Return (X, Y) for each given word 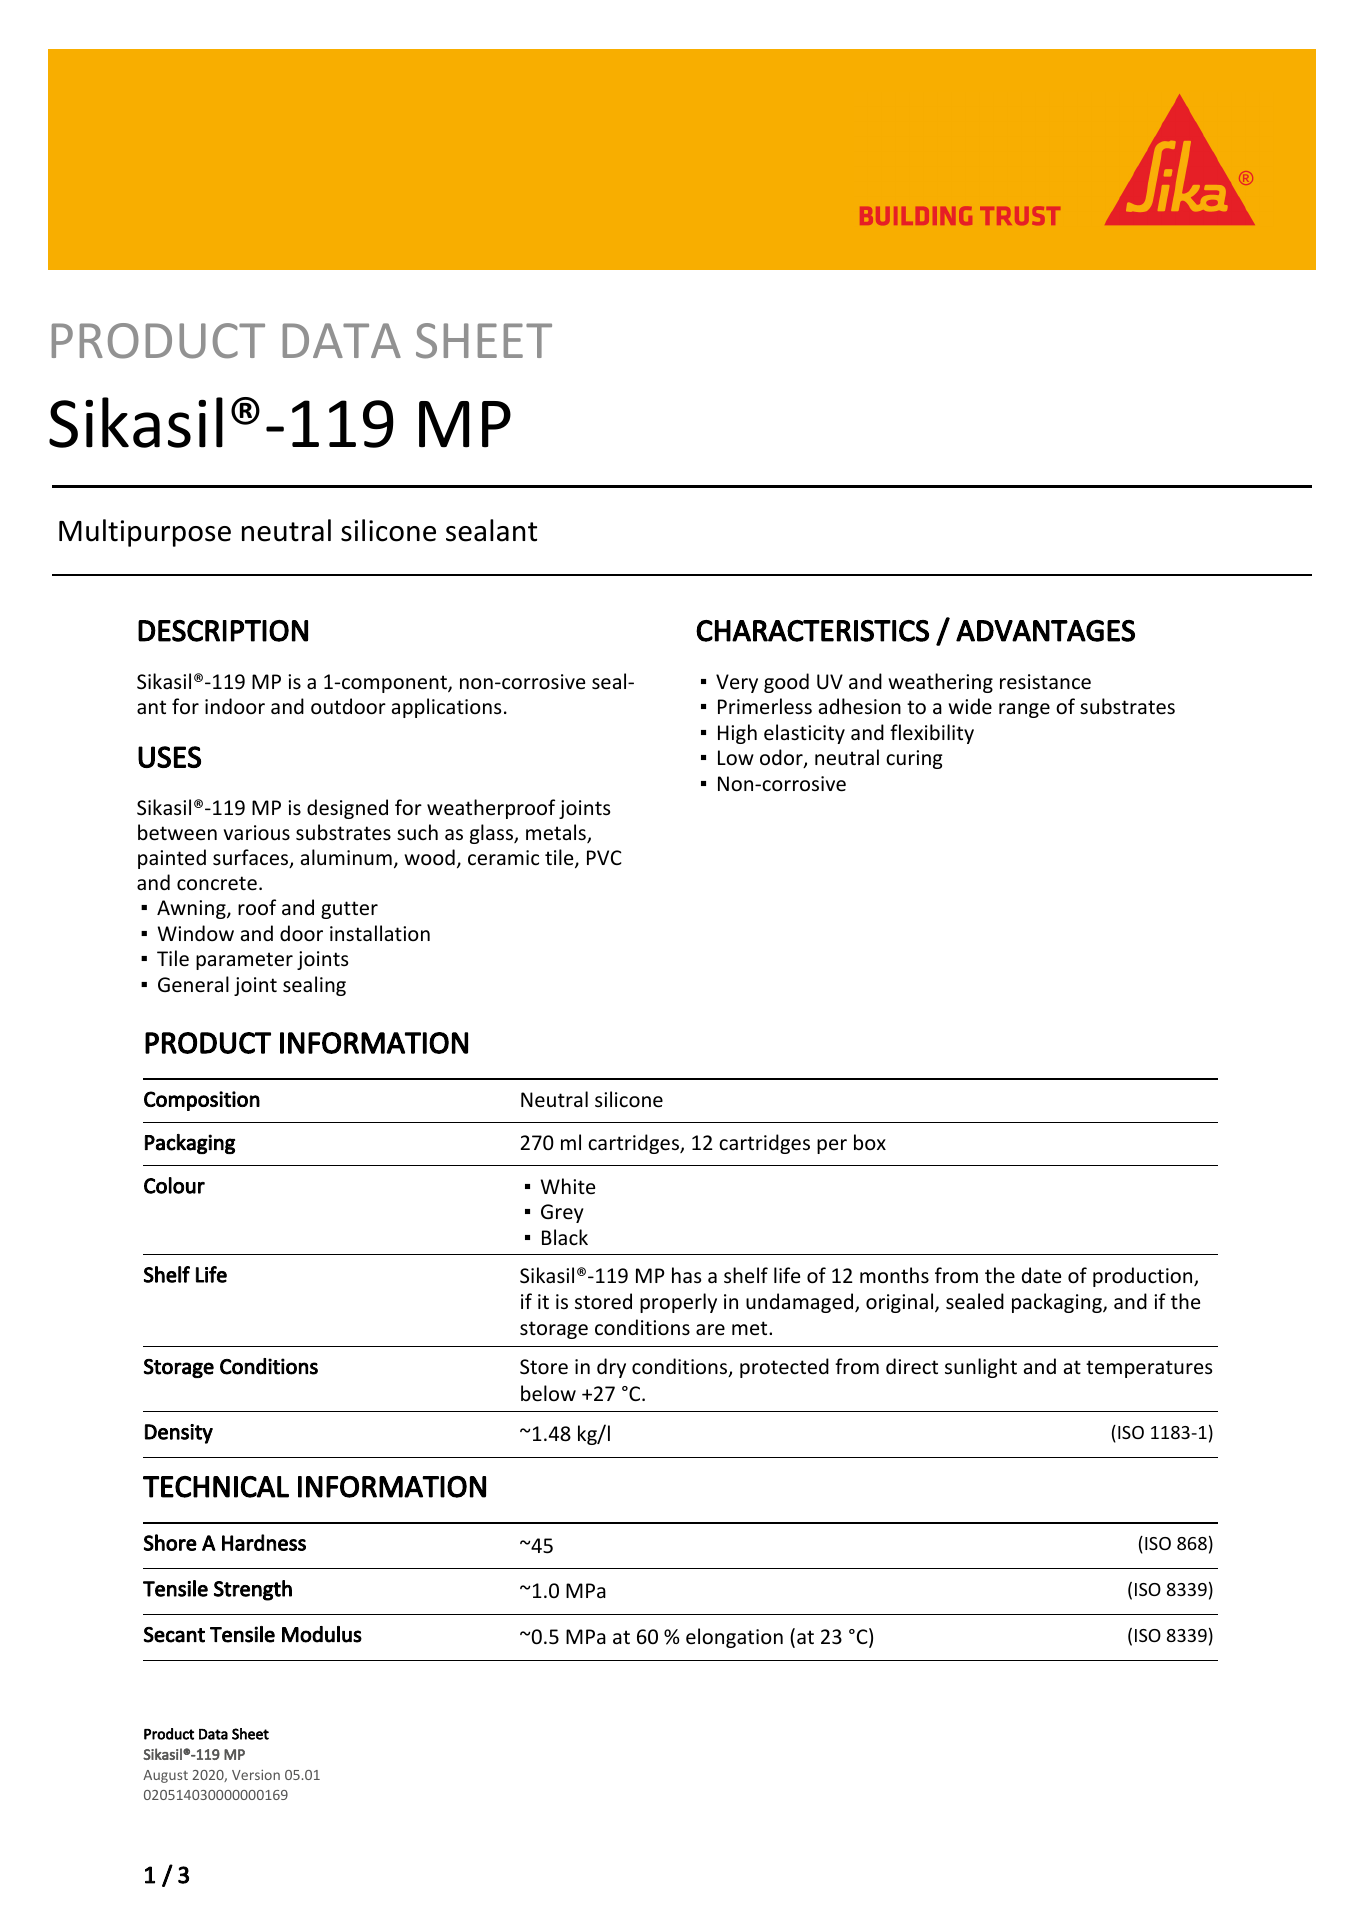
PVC (604, 857)
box (870, 1142)
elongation (734, 1638)
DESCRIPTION (223, 631)
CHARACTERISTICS (812, 631)
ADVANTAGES (1045, 631)
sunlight (981, 1368)
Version (256, 1775)
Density (179, 1434)
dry (611, 1368)
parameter (244, 961)
